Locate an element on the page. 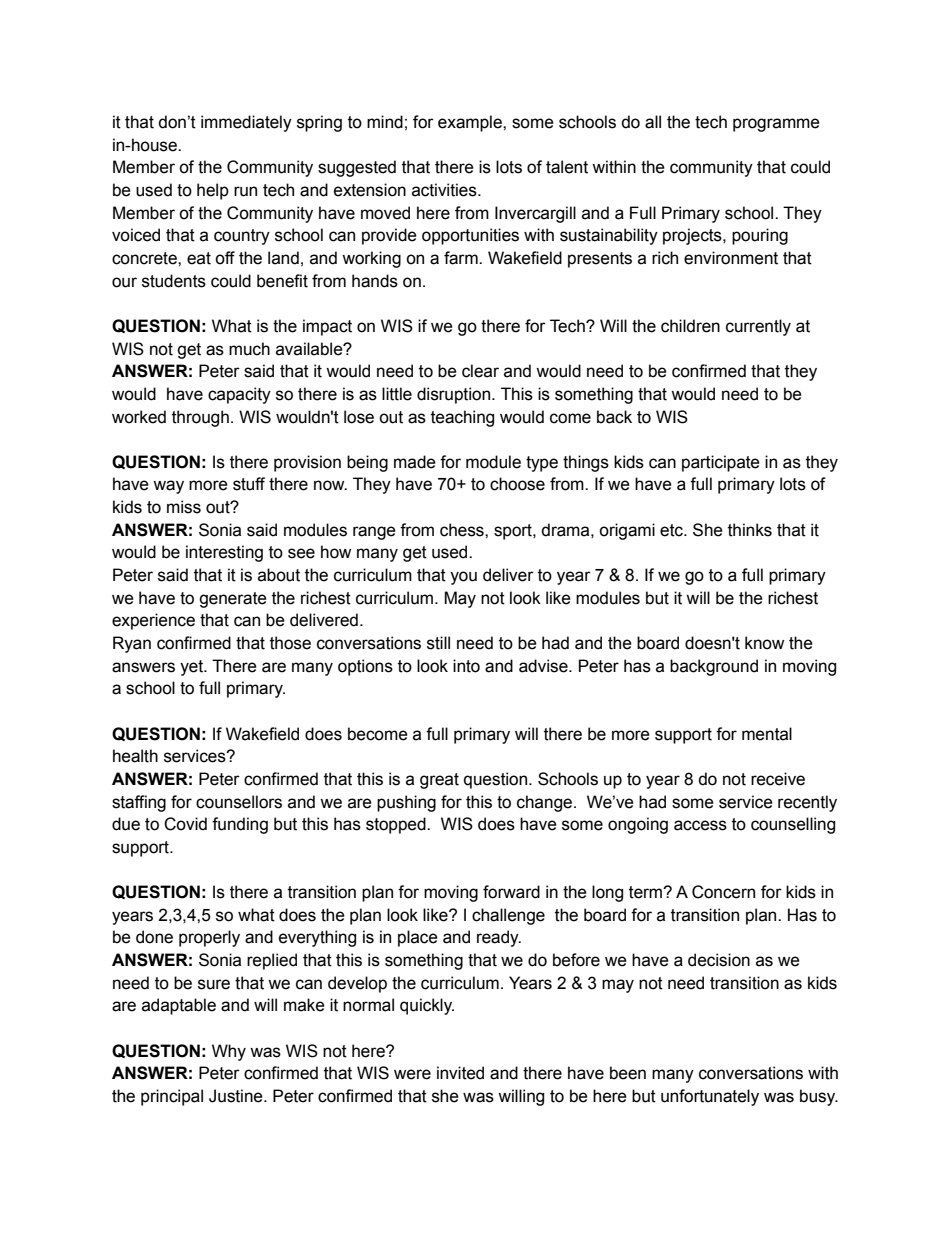 This page has width=952, height=1233. Covid is located at coordinates (185, 824).
